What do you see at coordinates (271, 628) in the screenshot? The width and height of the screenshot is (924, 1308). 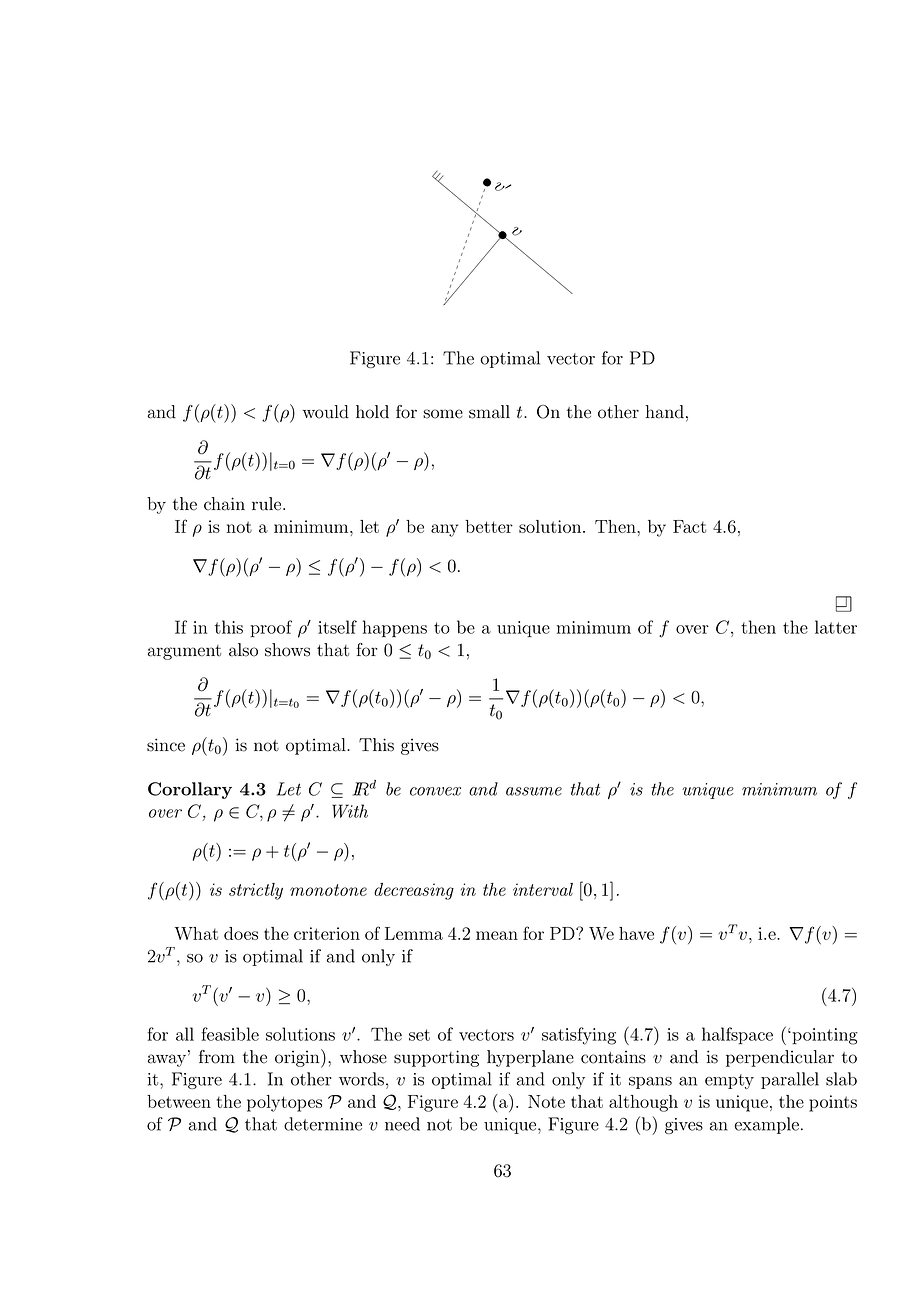 I see `proof` at bounding box center [271, 628].
